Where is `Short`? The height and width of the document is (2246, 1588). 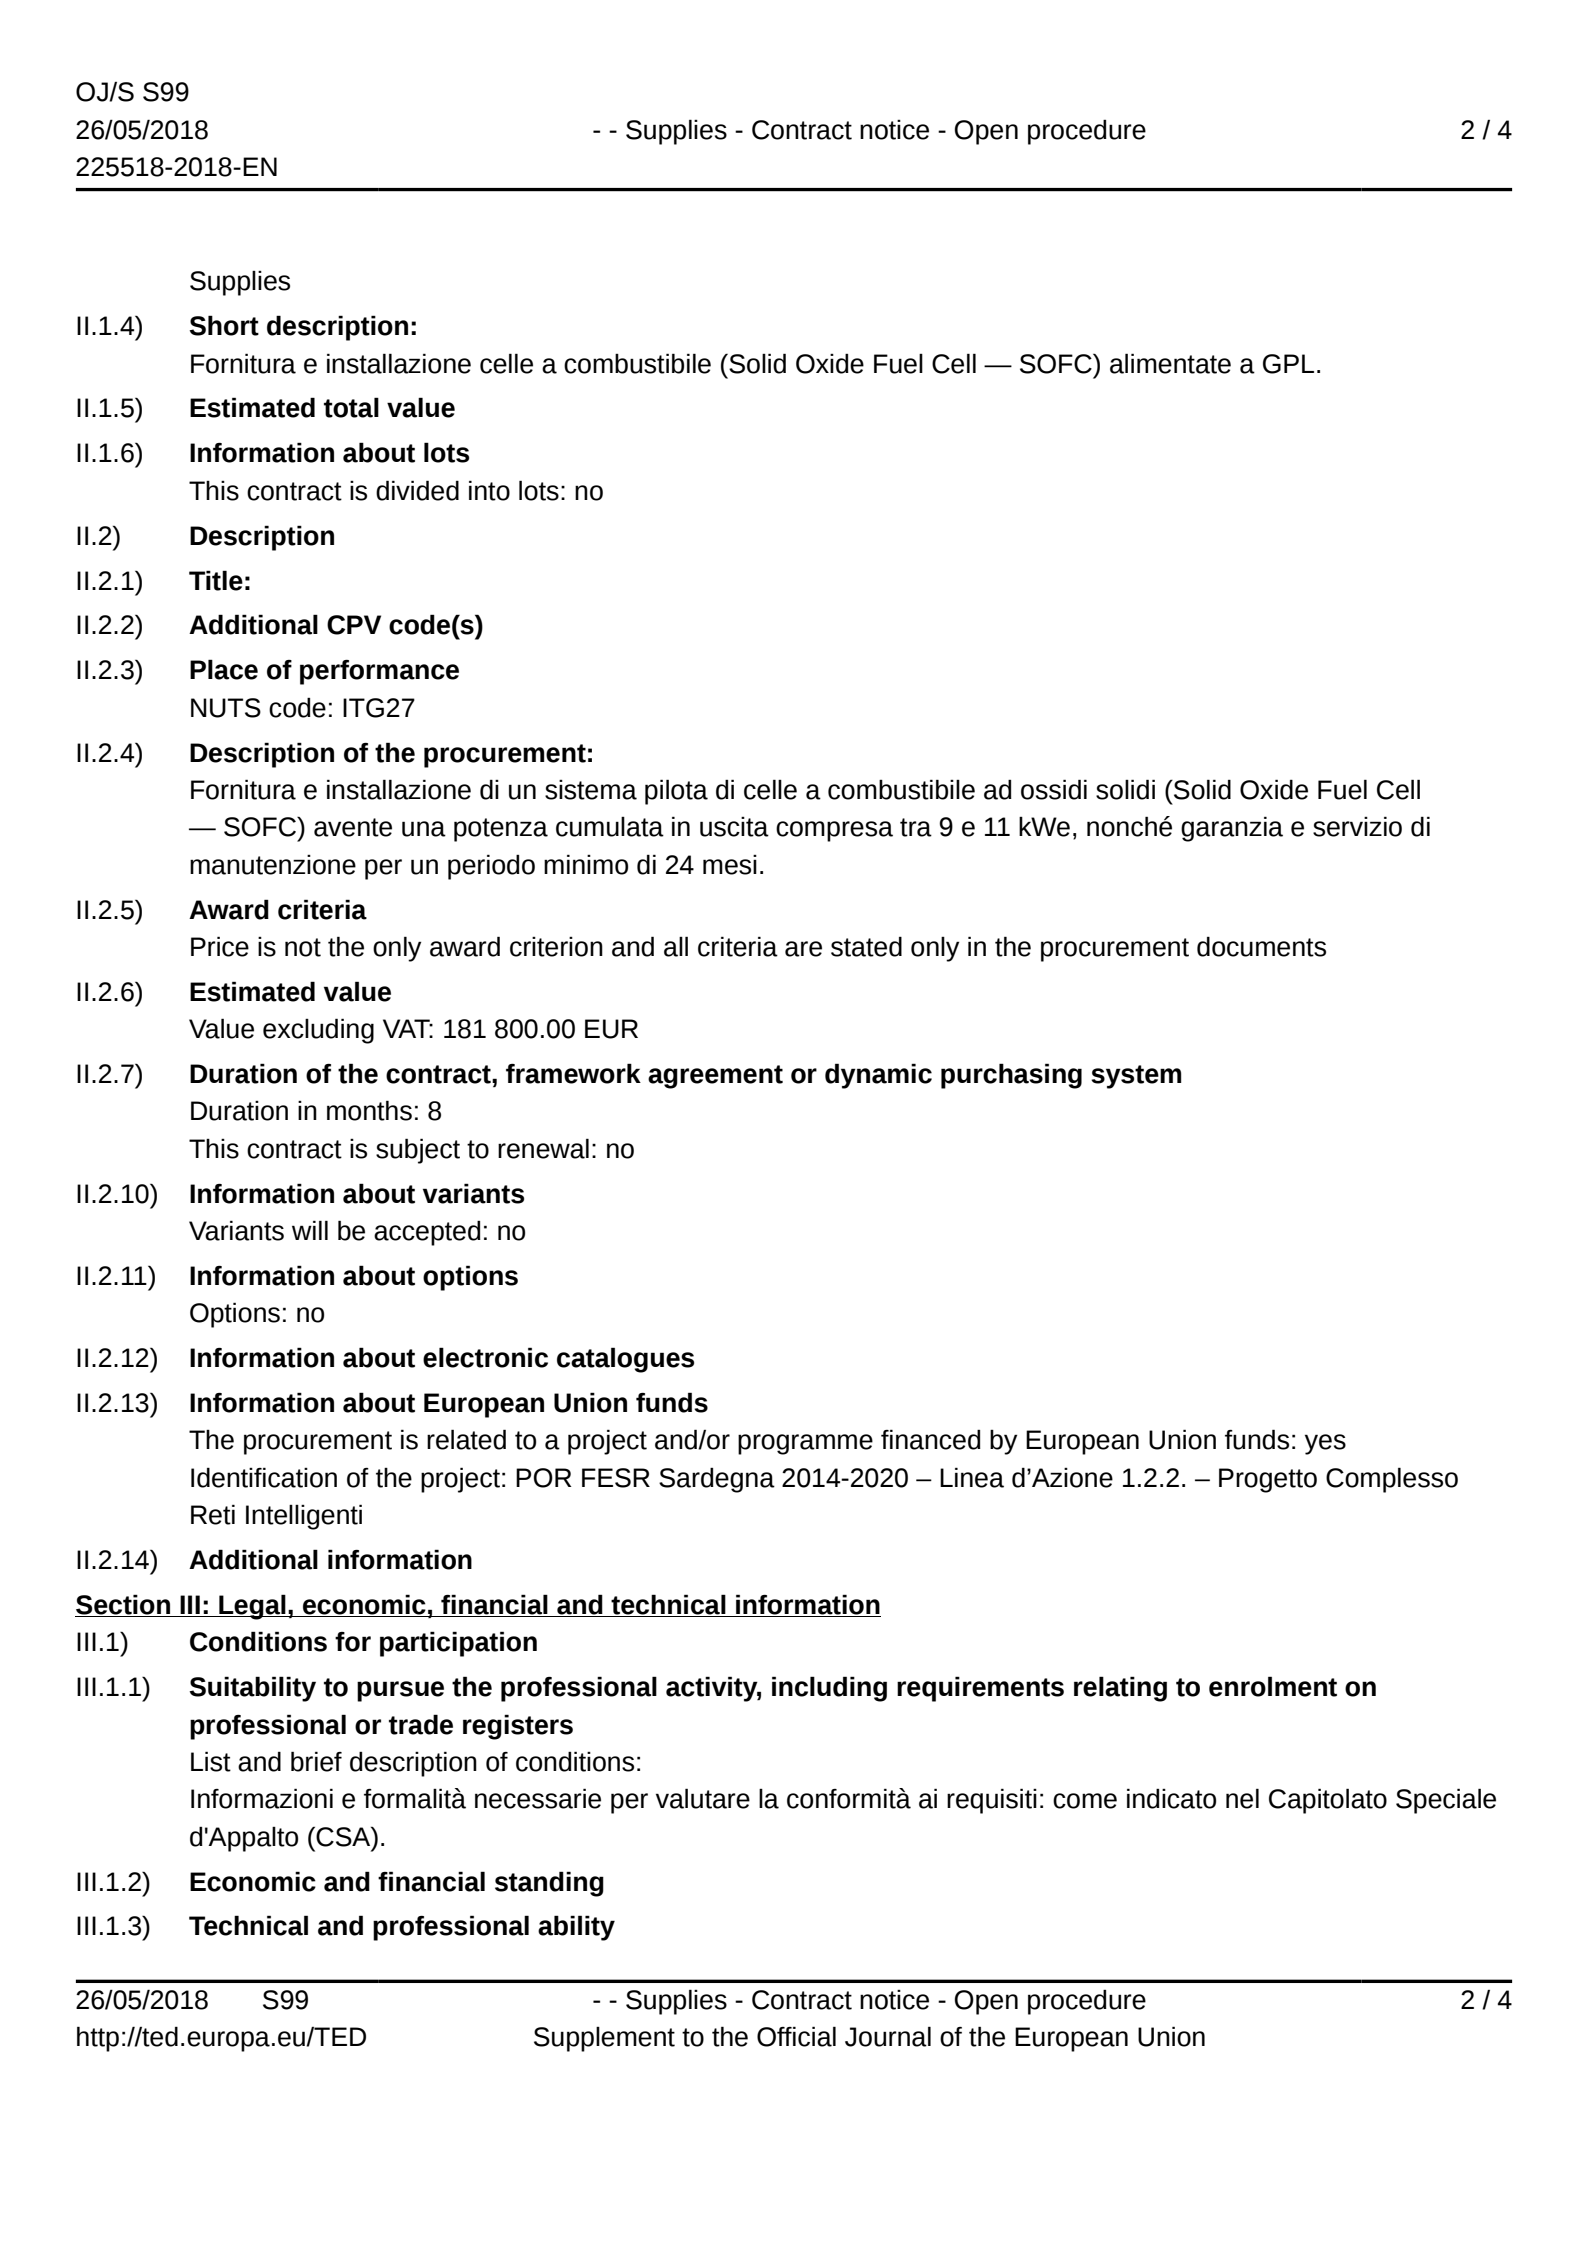
Short is located at coordinates (224, 325).
